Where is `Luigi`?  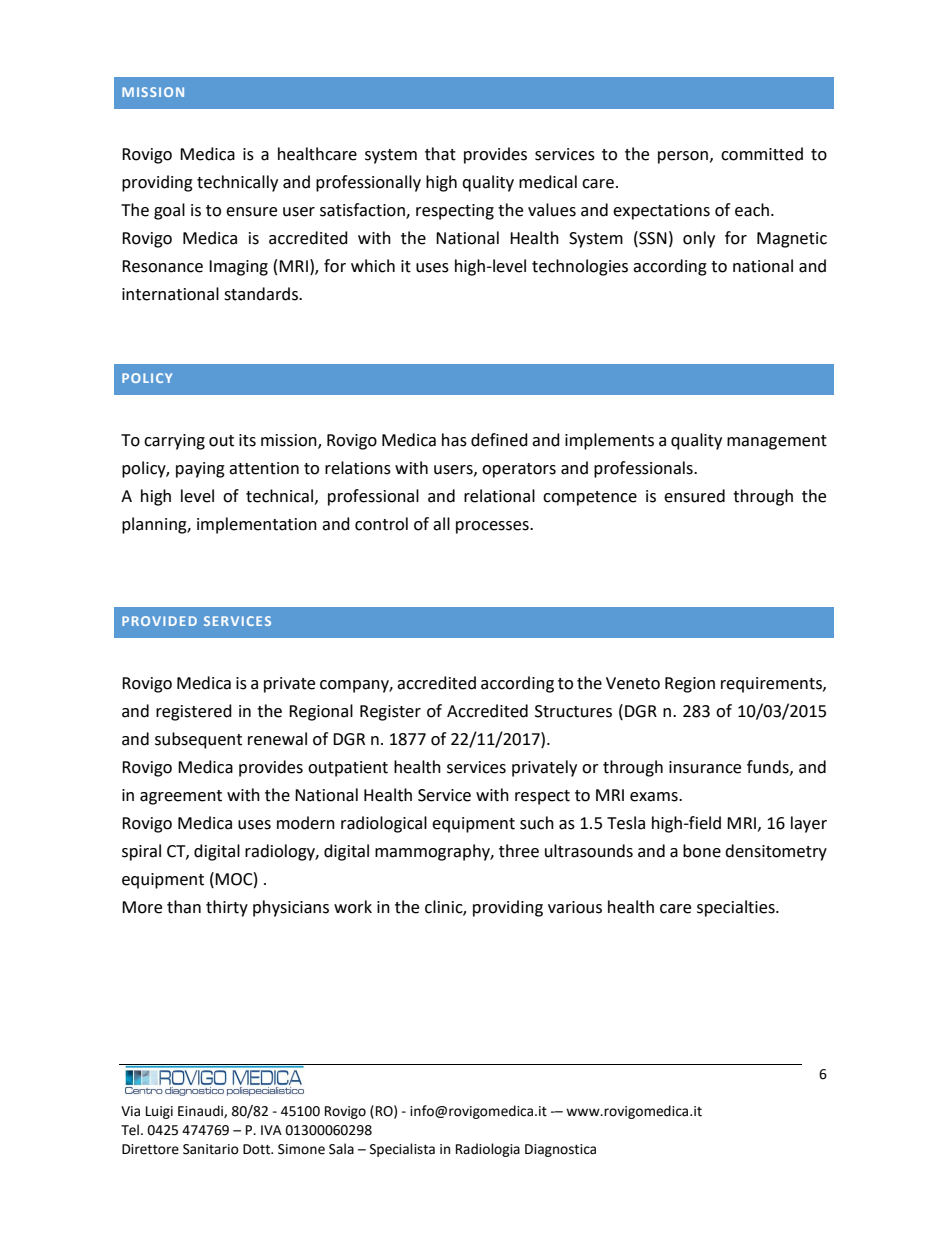
Luigi is located at coordinates (159, 1112).
